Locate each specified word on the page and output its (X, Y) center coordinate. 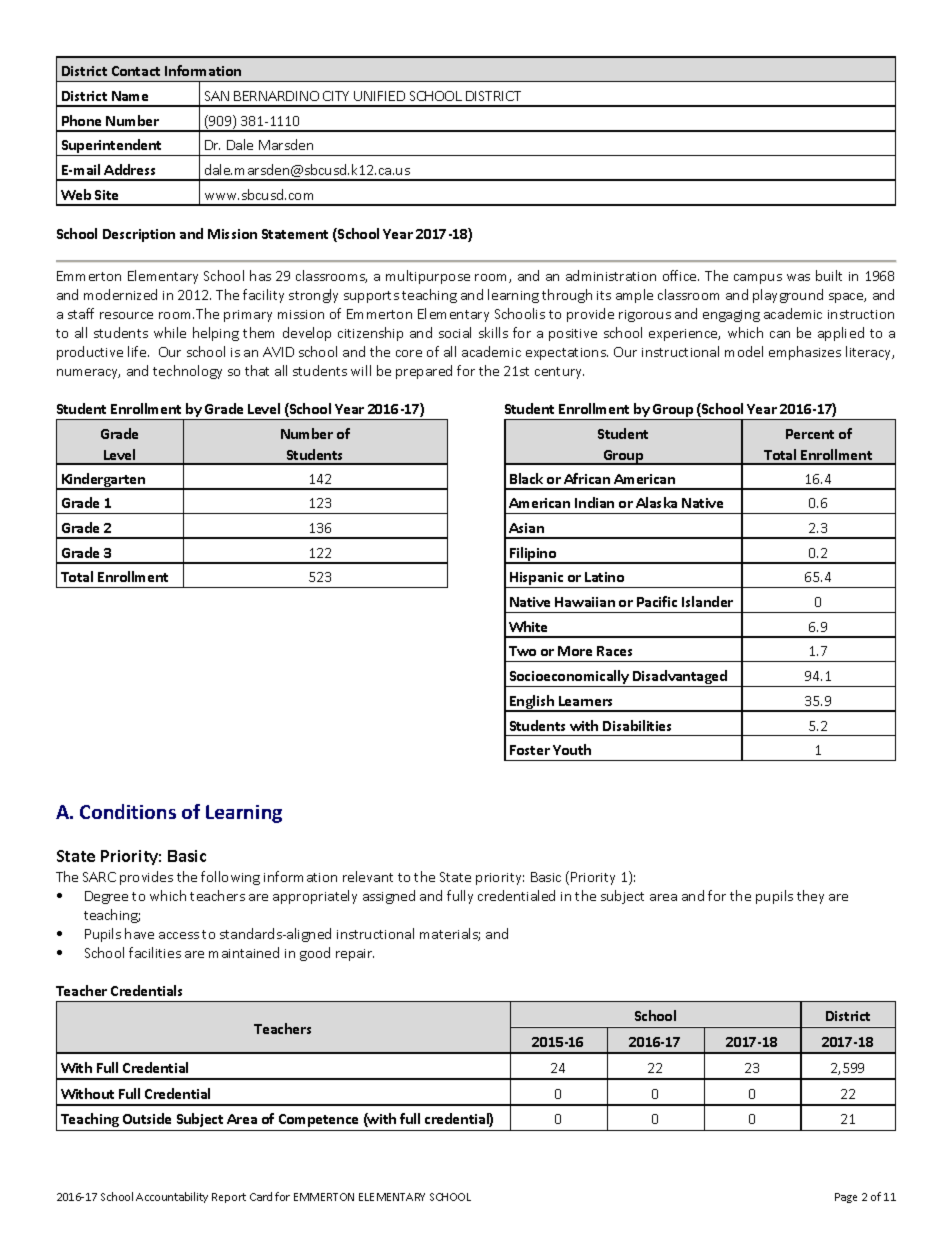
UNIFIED (379, 96)
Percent (810, 434)
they (810, 897)
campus (758, 279)
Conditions (128, 811)
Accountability (172, 1197)
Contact (136, 71)
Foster (530, 750)
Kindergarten (103, 481)
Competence (318, 1120)
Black (526, 478)
